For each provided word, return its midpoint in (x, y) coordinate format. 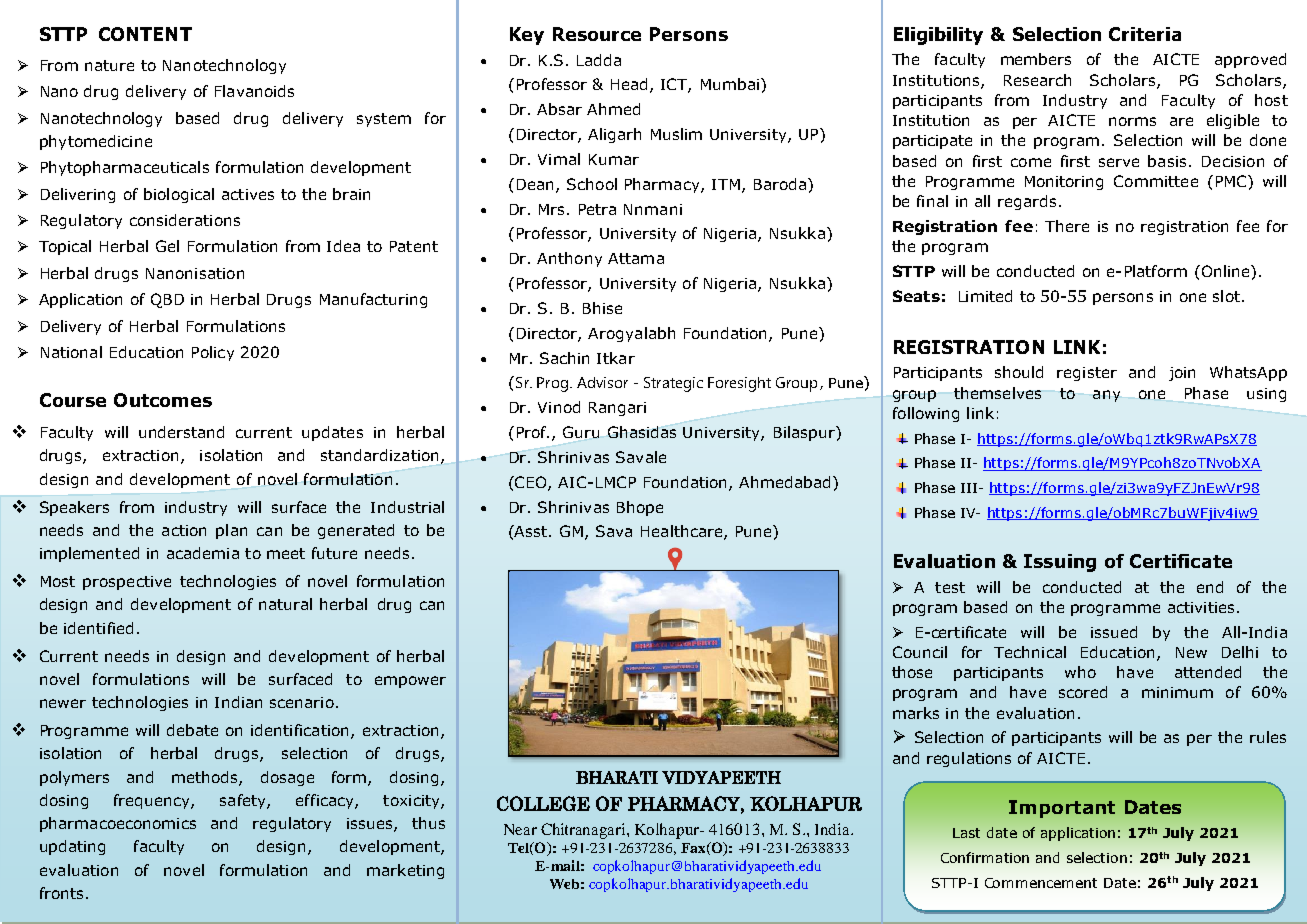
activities (1201, 607)
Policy (213, 353)
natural (285, 604)
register (1087, 374)
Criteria (1145, 34)
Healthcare (683, 532)
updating (72, 847)
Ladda (599, 60)
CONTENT (145, 34)
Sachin (564, 358)
